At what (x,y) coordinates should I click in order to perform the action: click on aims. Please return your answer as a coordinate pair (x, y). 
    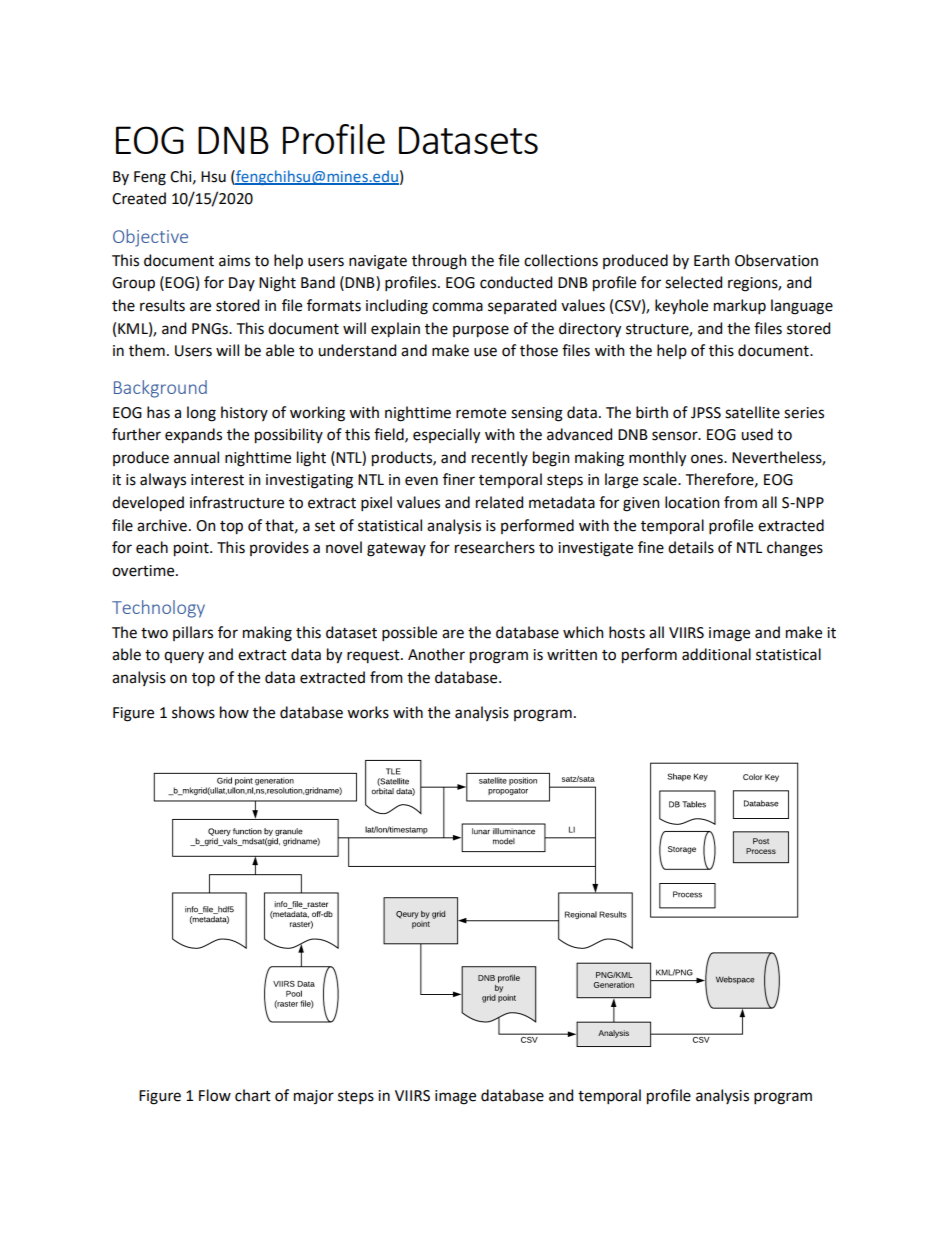
    Looking at the image, I should click on (234, 261).
